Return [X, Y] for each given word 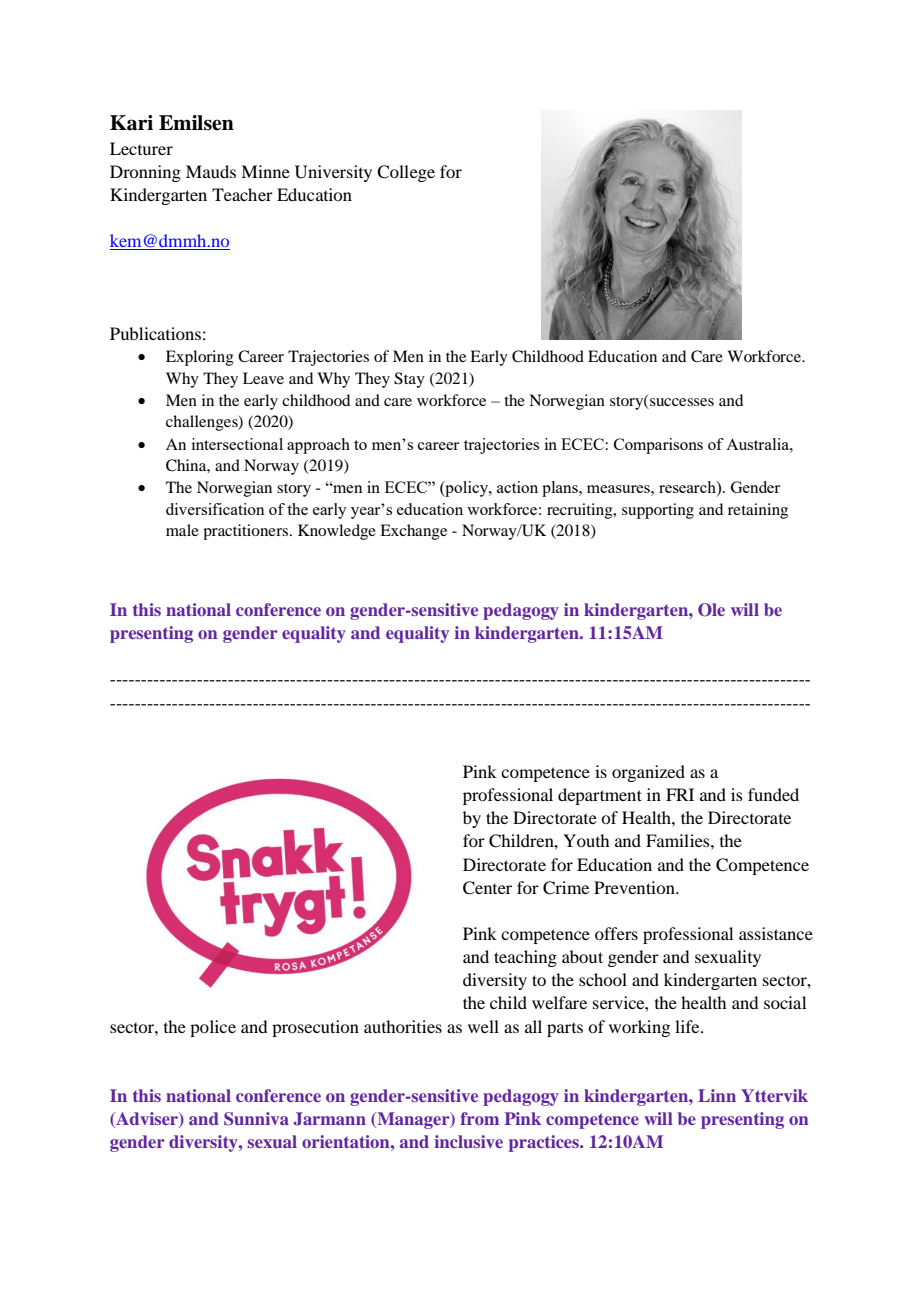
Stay [409, 380]
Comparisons [658, 446]
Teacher [242, 194]
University [333, 173]
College [406, 173]
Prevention [635, 887]
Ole [711, 610]
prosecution [315, 1028]
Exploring [200, 358]
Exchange [413, 532]
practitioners [247, 532]
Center [487, 888]
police [213, 1028]
